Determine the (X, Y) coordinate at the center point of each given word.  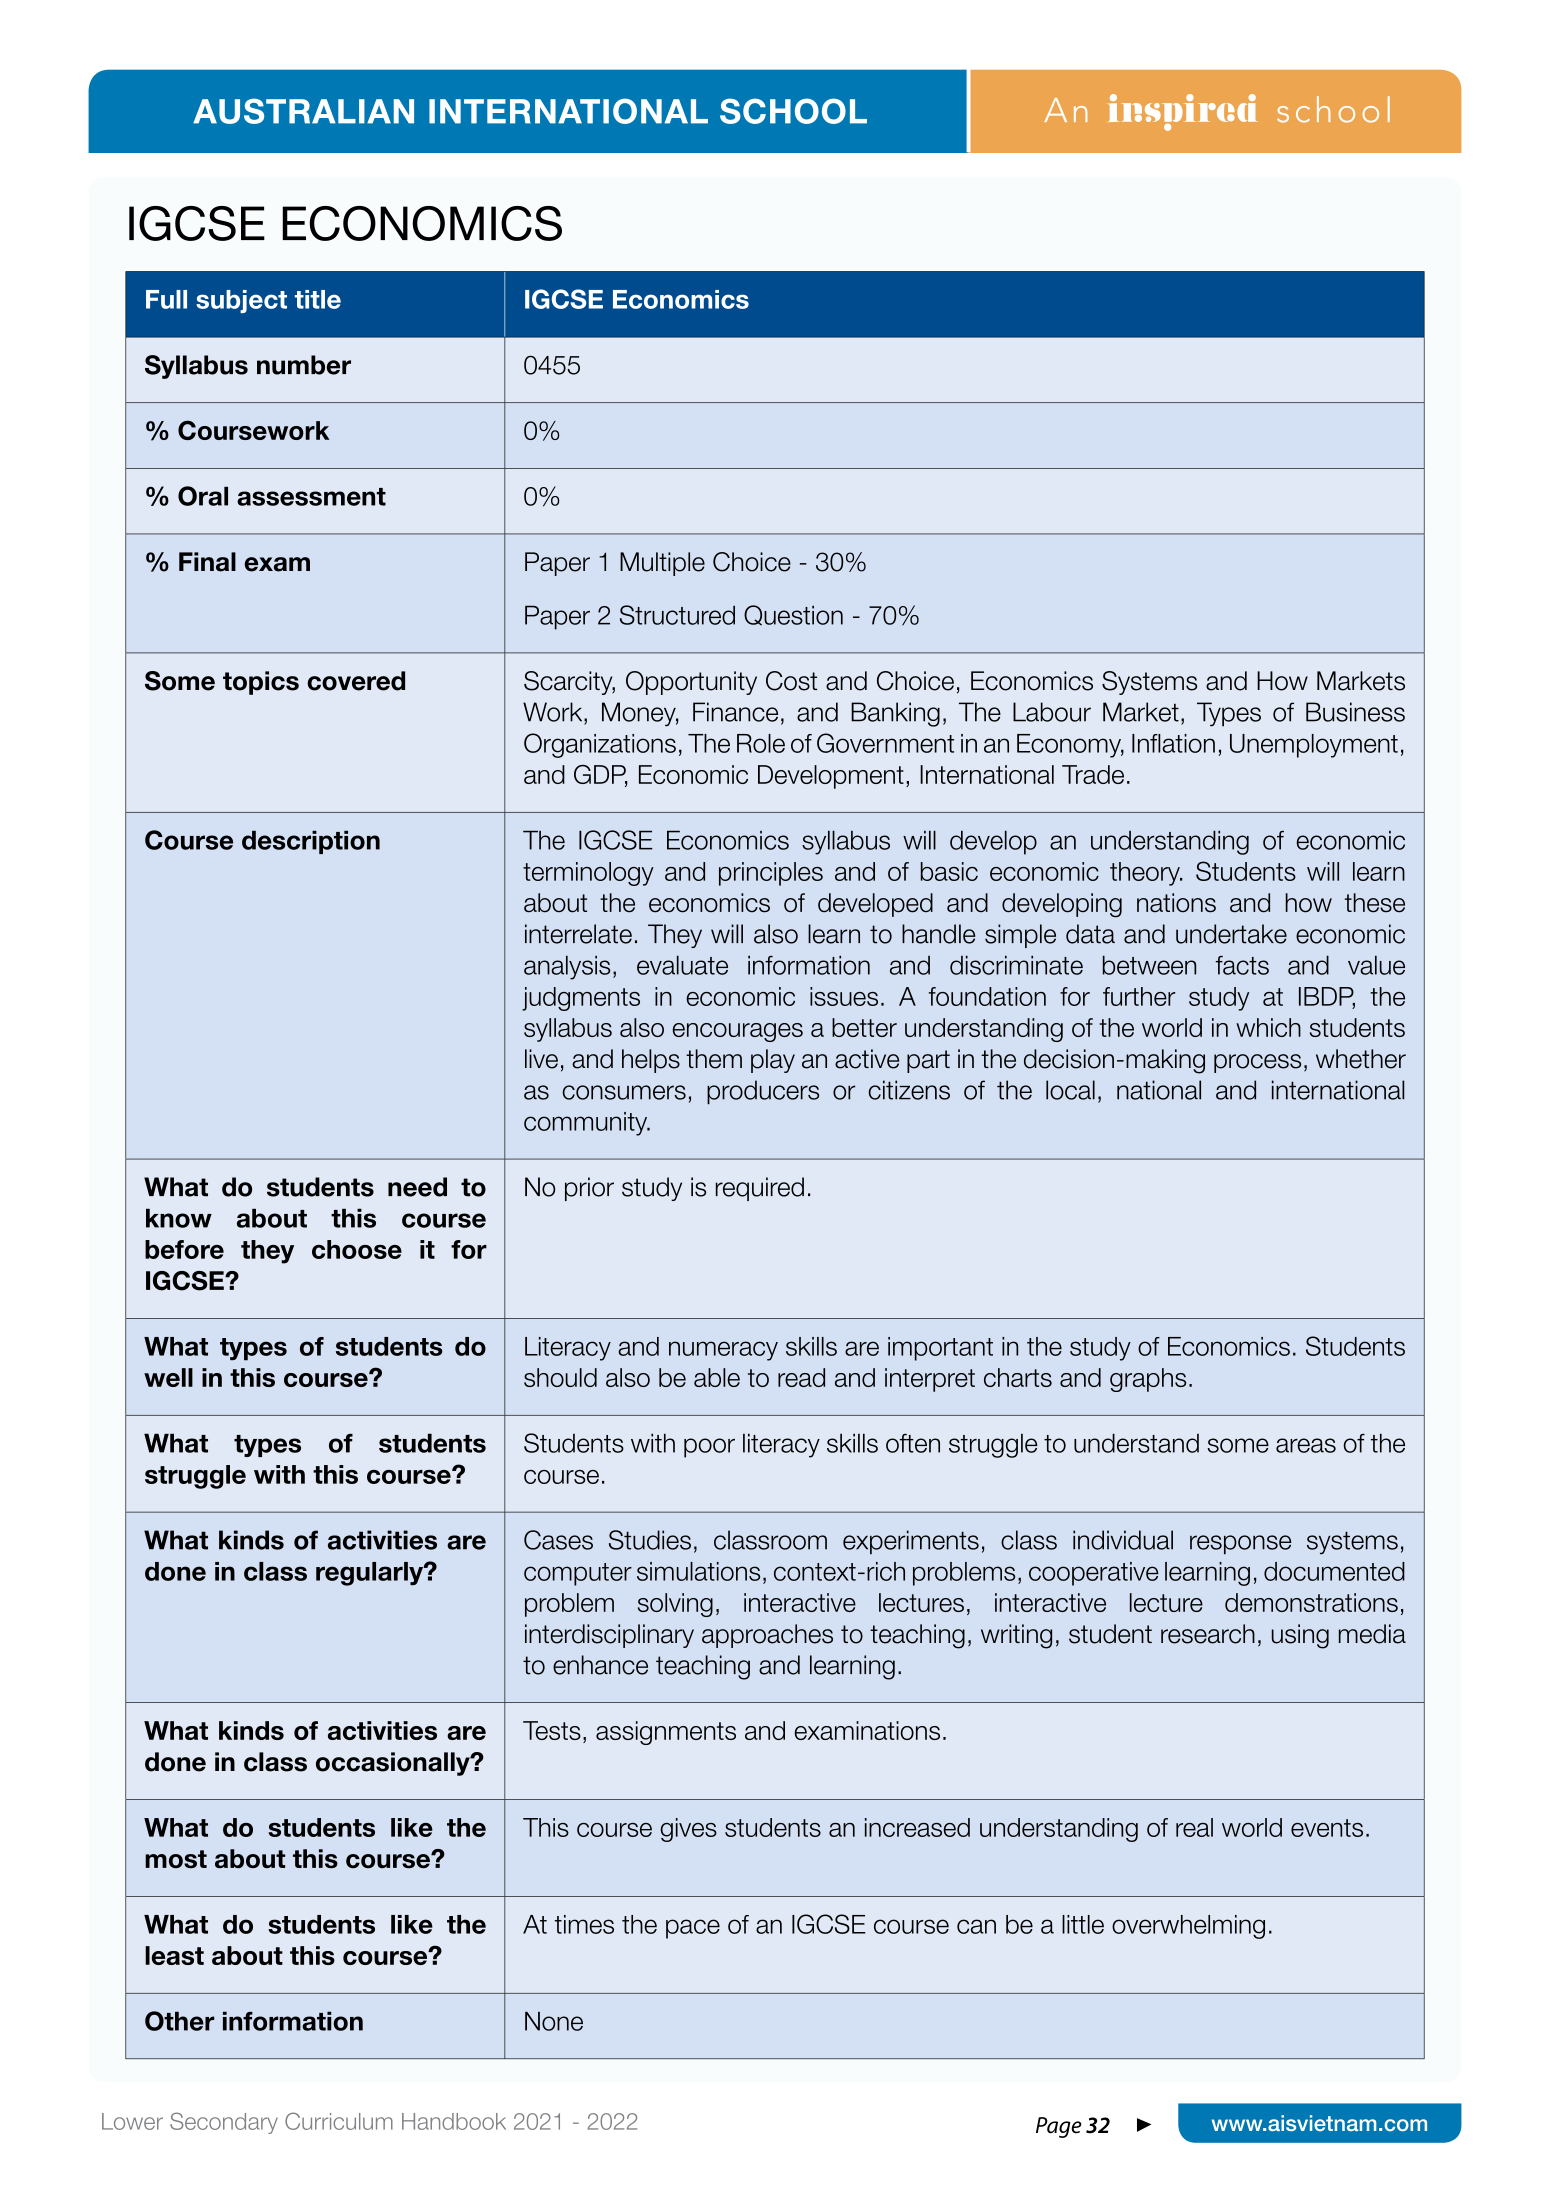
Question (793, 615)
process (1257, 1063)
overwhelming (1188, 1927)
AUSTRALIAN (303, 111)
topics (261, 683)
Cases (558, 1540)
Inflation (1173, 743)
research (1208, 1634)
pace (693, 1929)
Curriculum (339, 2121)
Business (1355, 712)
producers (763, 1092)
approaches (767, 1636)
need (417, 1187)
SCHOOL (793, 111)
